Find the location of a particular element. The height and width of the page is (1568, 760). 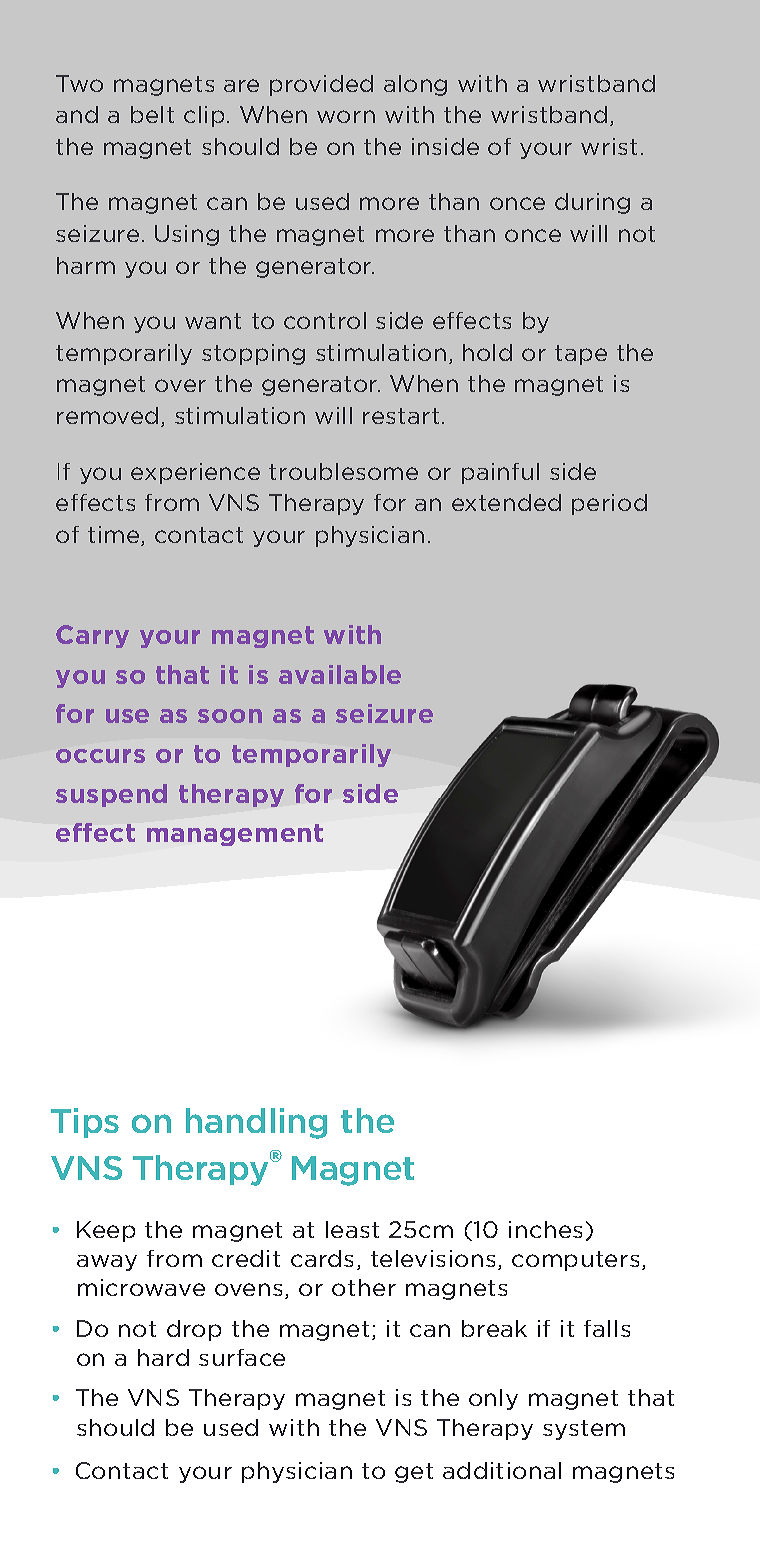

inches is located at coordinates (545, 1229).
